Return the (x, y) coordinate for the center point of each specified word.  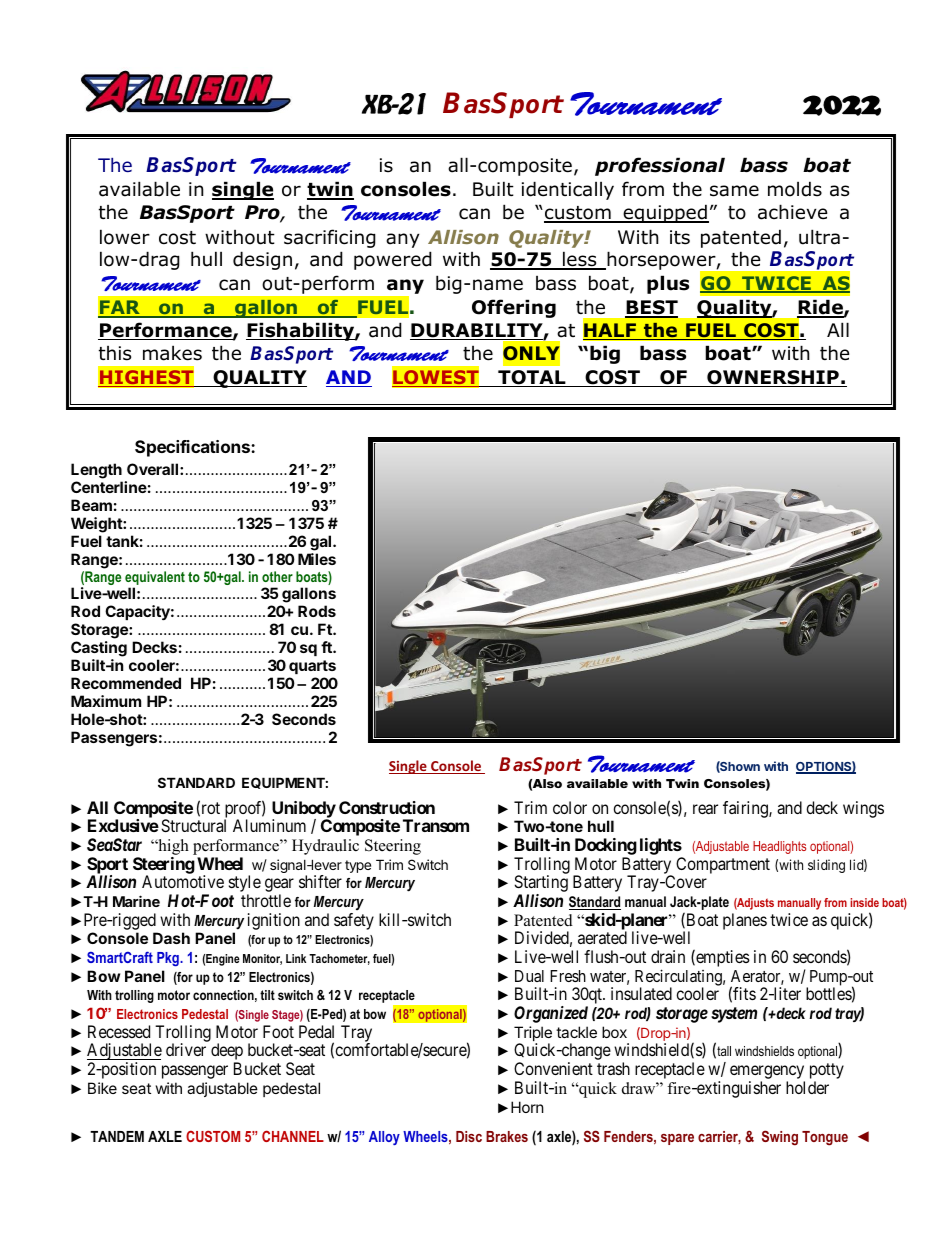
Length (96, 471)
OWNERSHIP (773, 378)
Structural (193, 825)
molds (795, 189)
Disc (469, 1136)
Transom (436, 825)
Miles (317, 559)
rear (705, 809)
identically (568, 190)
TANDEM (117, 1136)
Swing (780, 1138)
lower (125, 237)
